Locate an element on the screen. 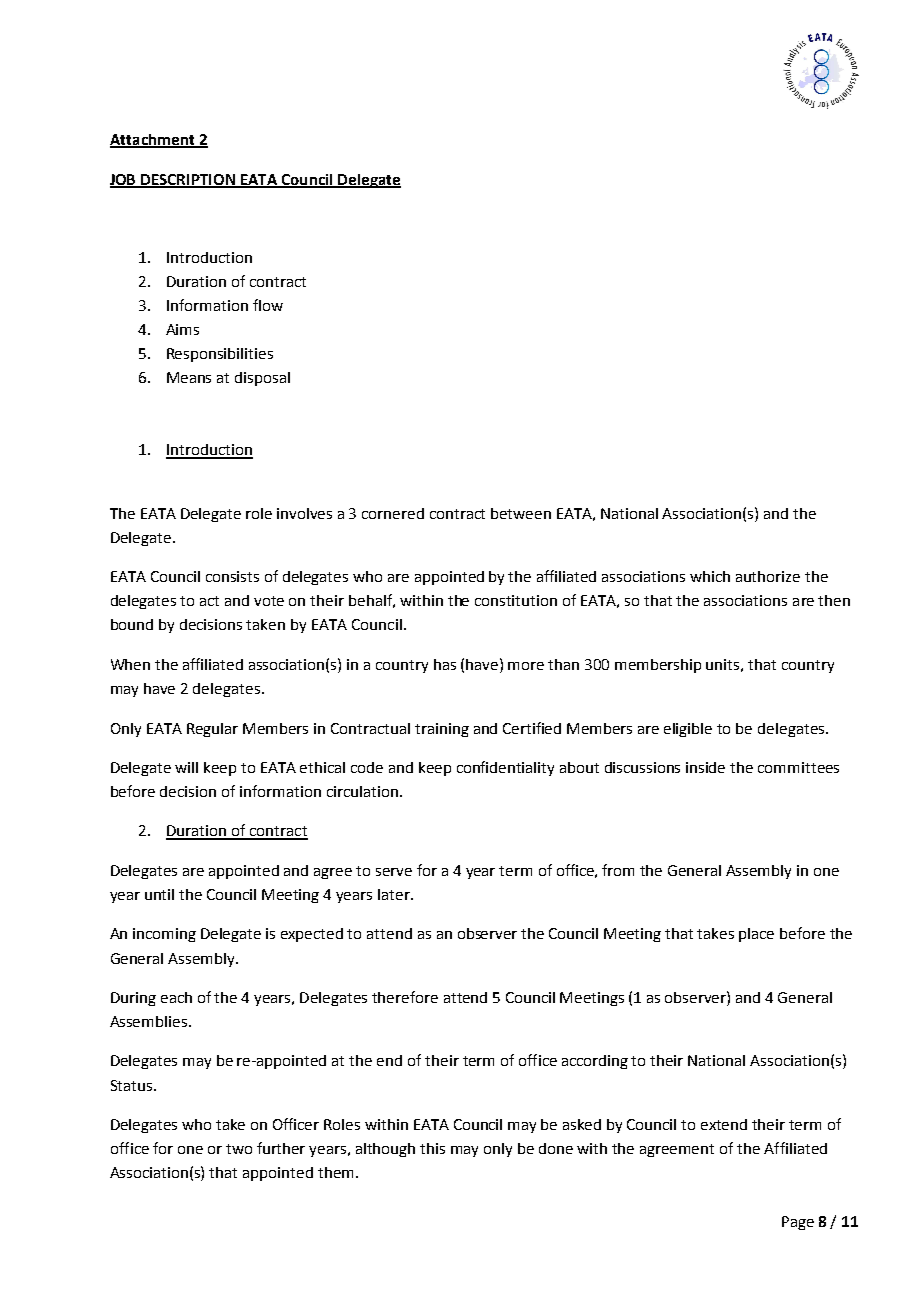  until is located at coordinates (159, 894).
